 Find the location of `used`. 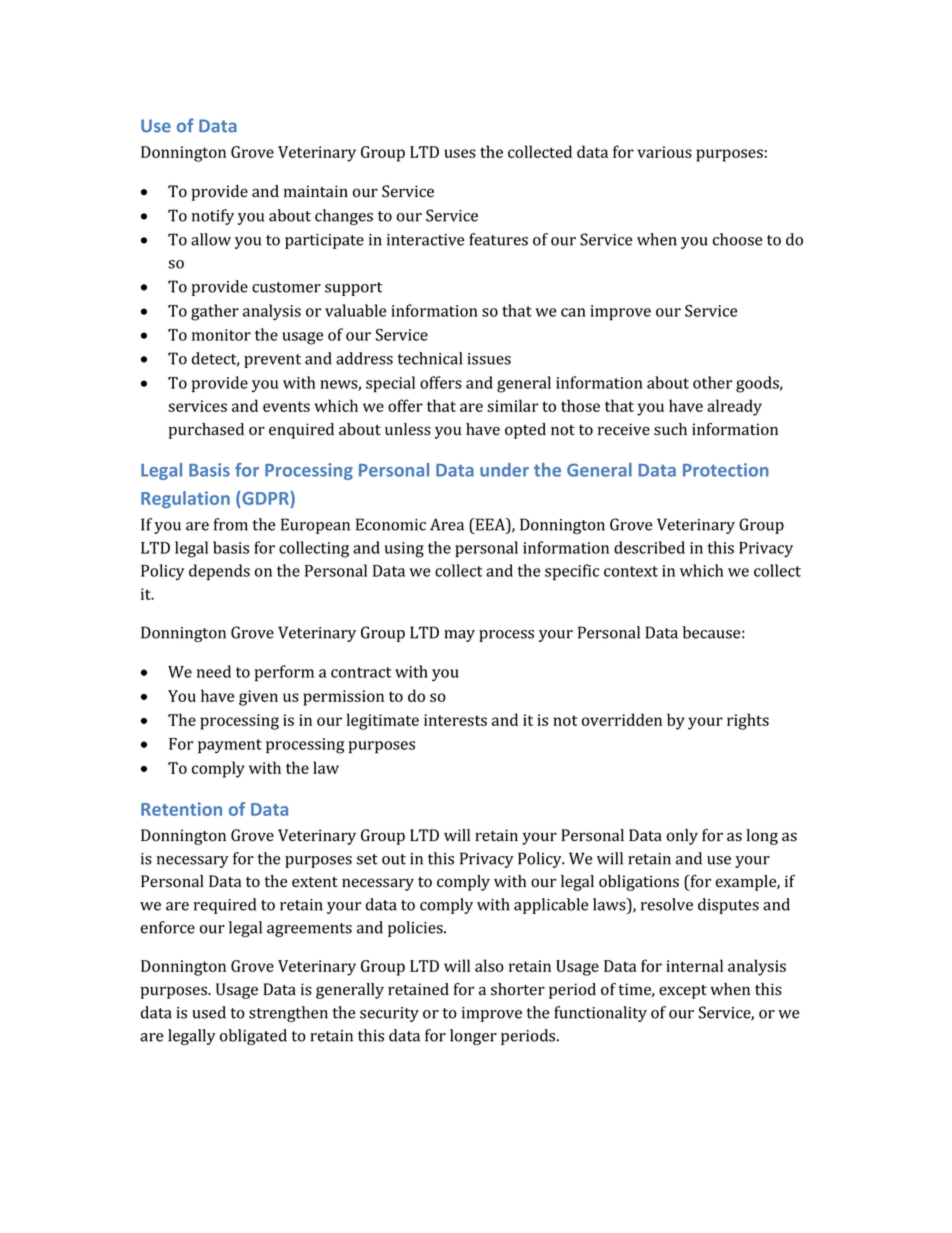

used is located at coordinates (209, 1012).
